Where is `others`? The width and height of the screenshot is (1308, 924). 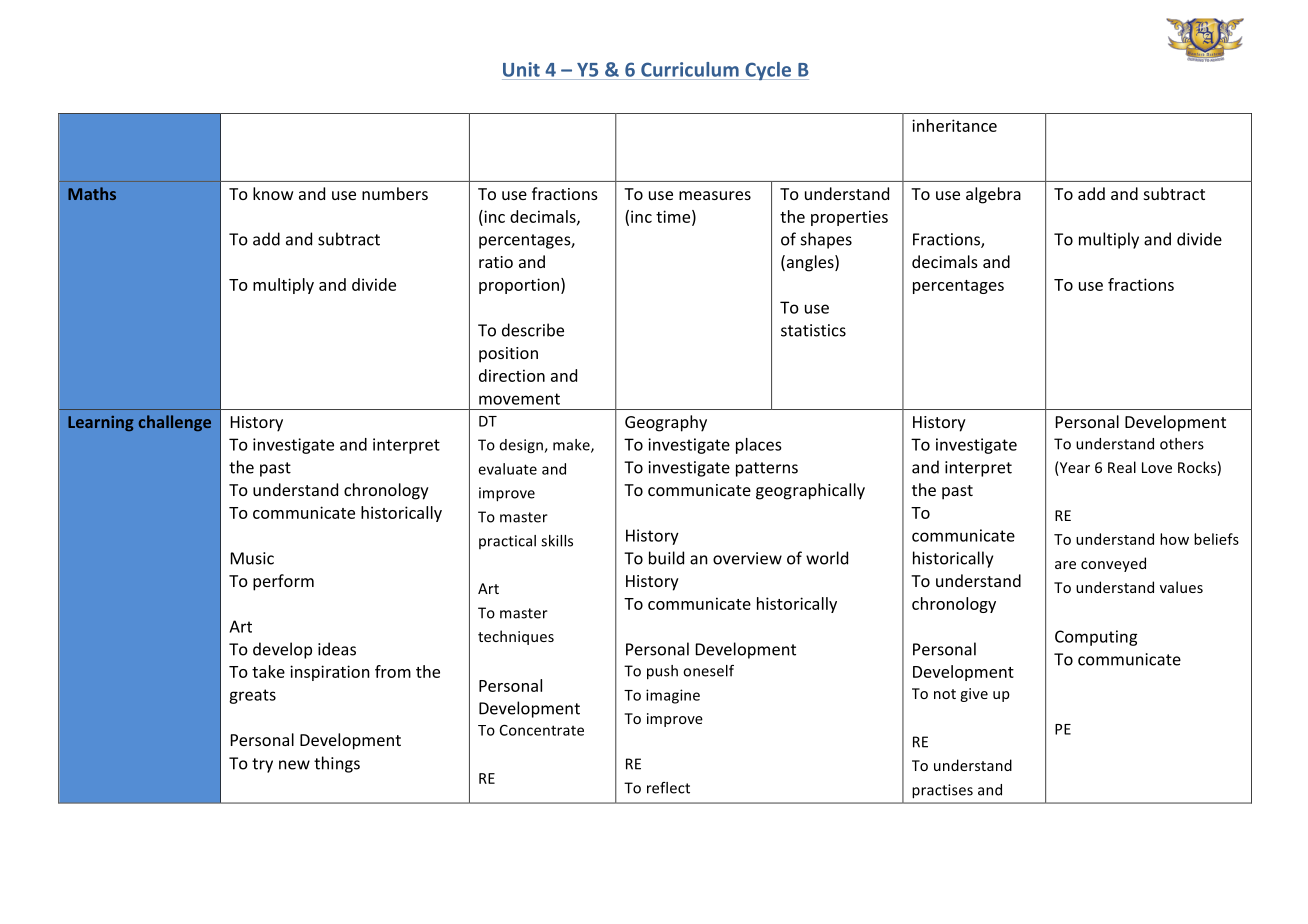 others is located at coordinates (1182, 444).
